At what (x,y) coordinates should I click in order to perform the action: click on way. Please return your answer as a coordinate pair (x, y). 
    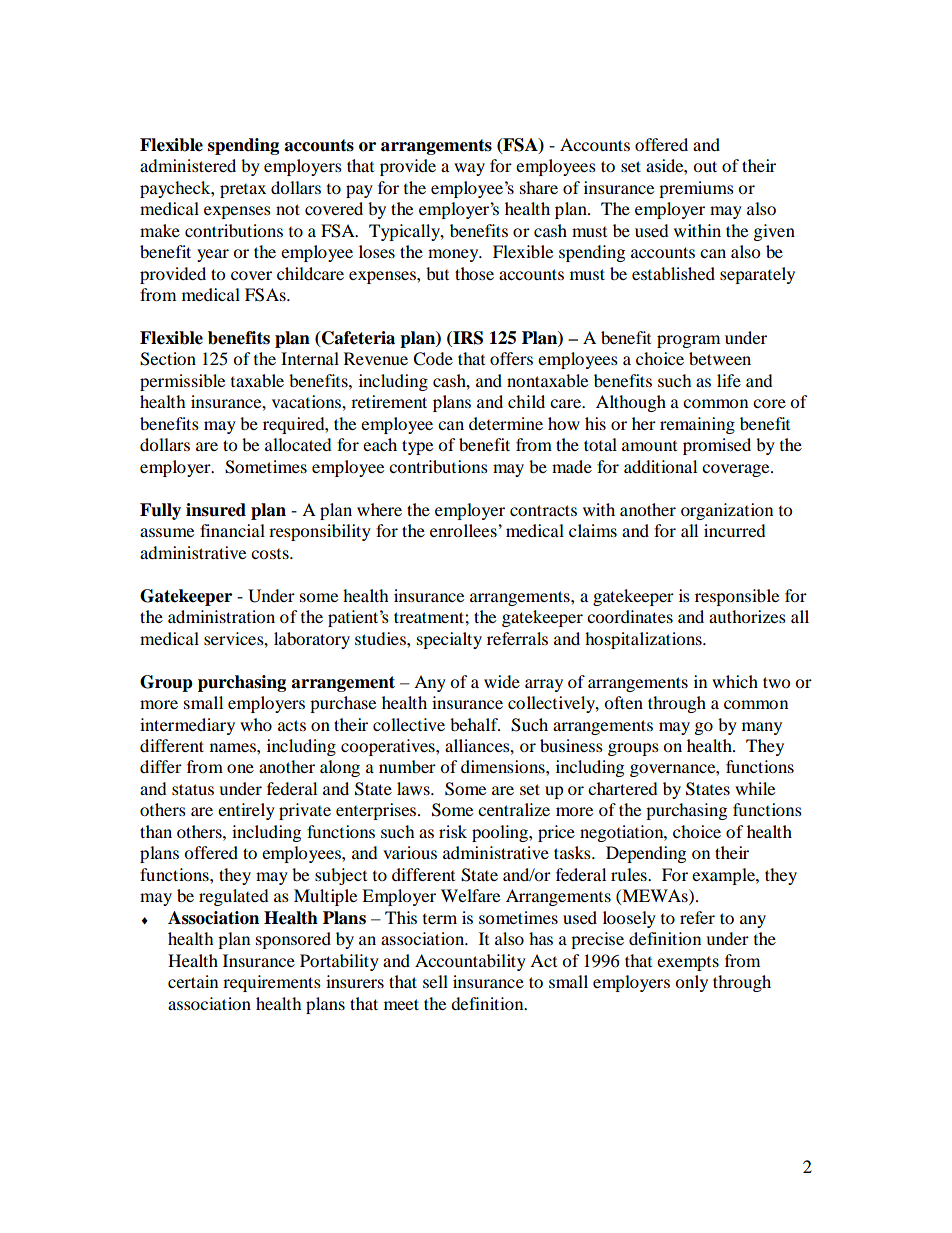
    Looking at the image, I should click on (469, 169).
